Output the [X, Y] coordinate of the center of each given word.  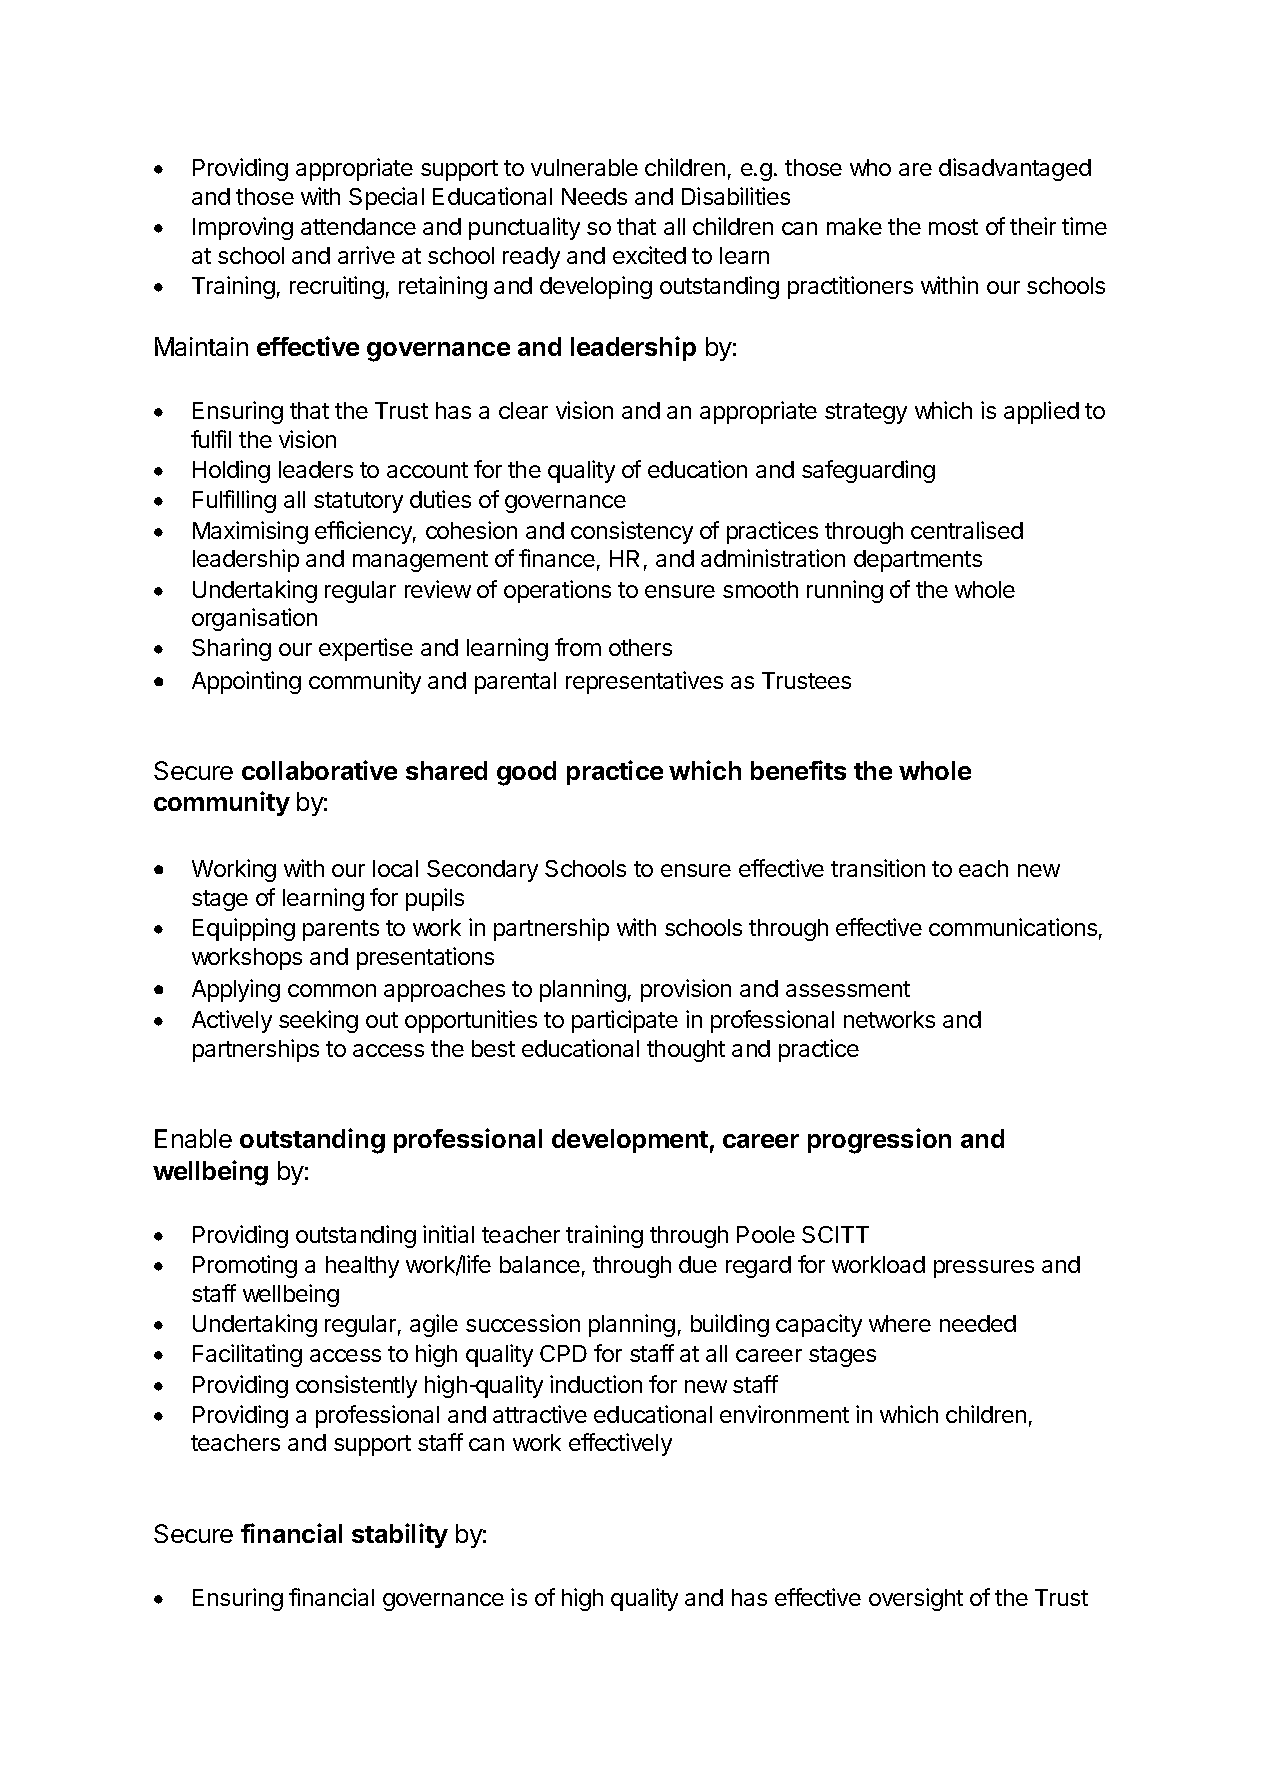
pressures [984, 1269]
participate [625, 1021]
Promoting [245, 1266]
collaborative [319, 770]
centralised [967, 530]
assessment [848, 989]
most [953, 227]
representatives [644, 682]
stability [400, 1535]
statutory [358, 502]
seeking [318, 1021]
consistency [632, 532]
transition [878, 868]
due [698, 1264]
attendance [358, 226]
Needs [594, 196]
